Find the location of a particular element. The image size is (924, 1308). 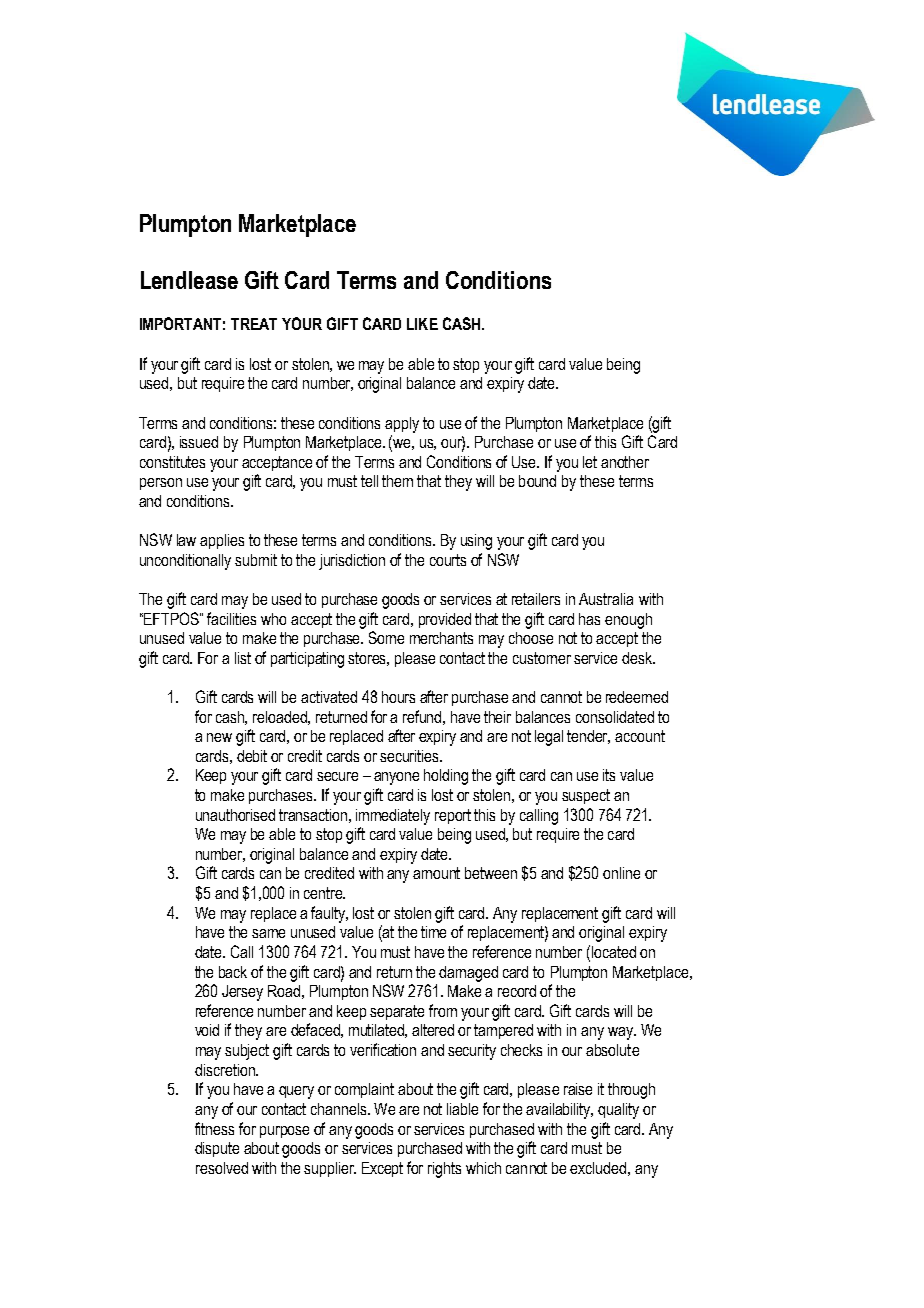

back is located at coordinates (233, 972).
